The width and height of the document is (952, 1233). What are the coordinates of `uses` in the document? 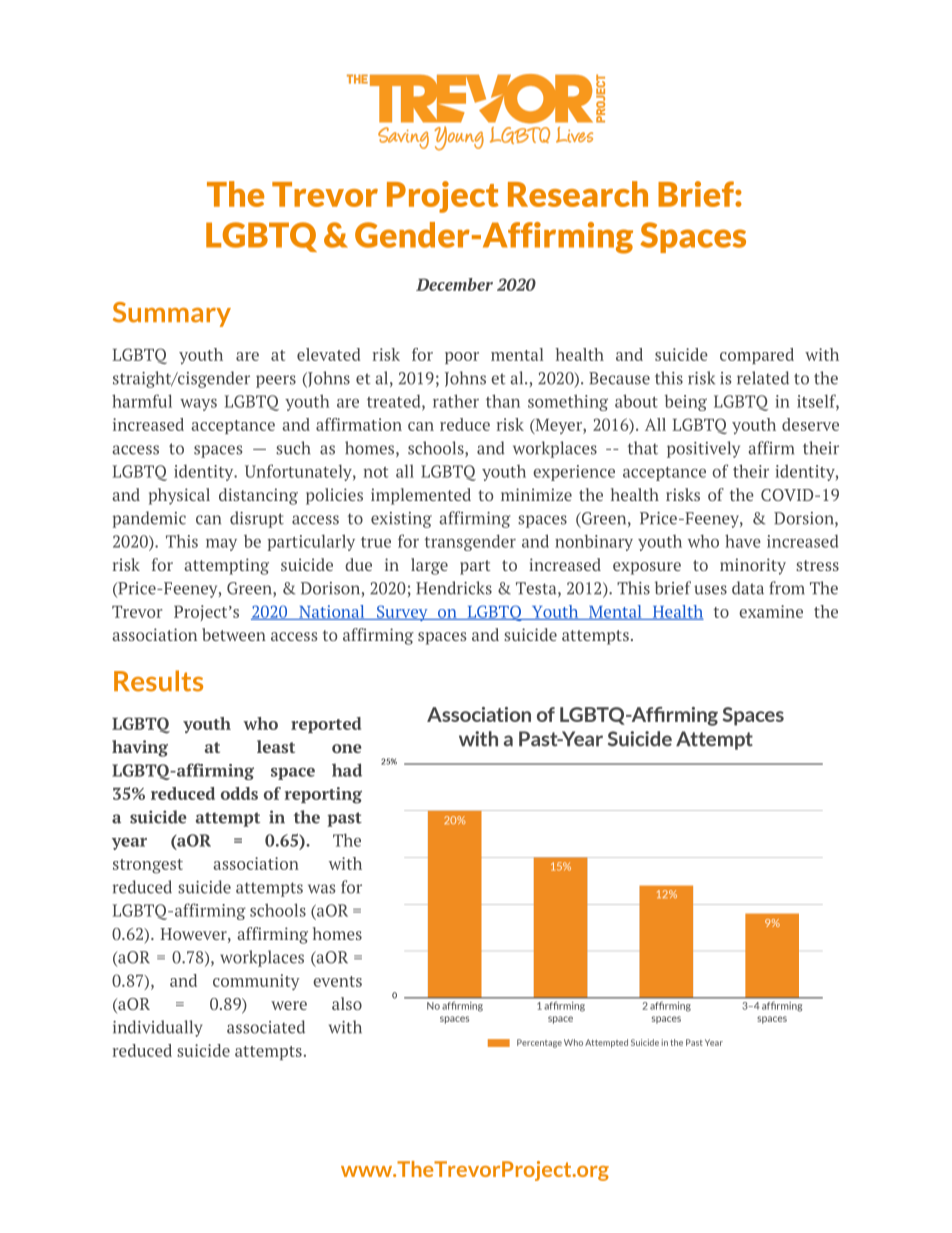 It's located at (710, 590).
